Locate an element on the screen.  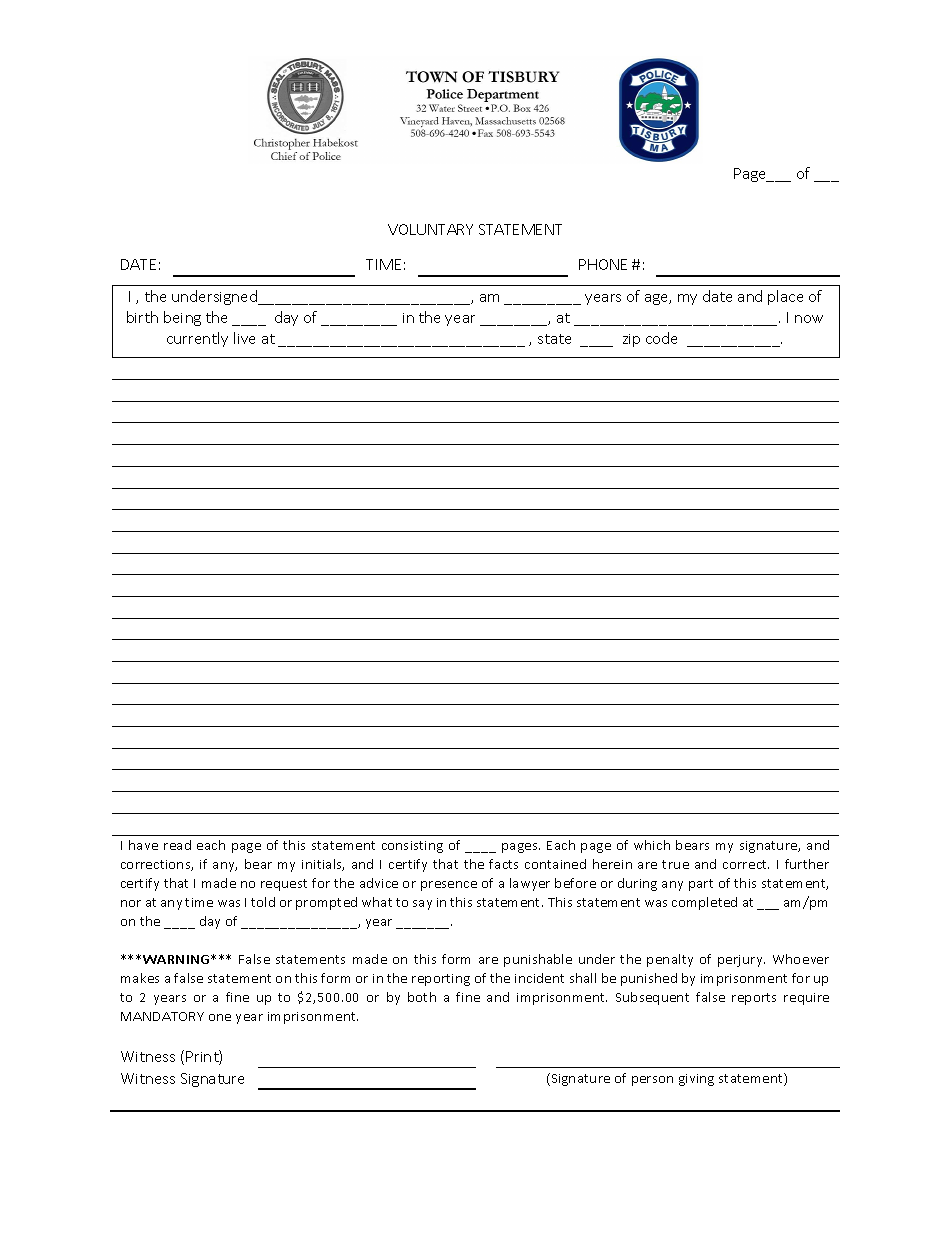
currently is located at coordinates (197, 339).
